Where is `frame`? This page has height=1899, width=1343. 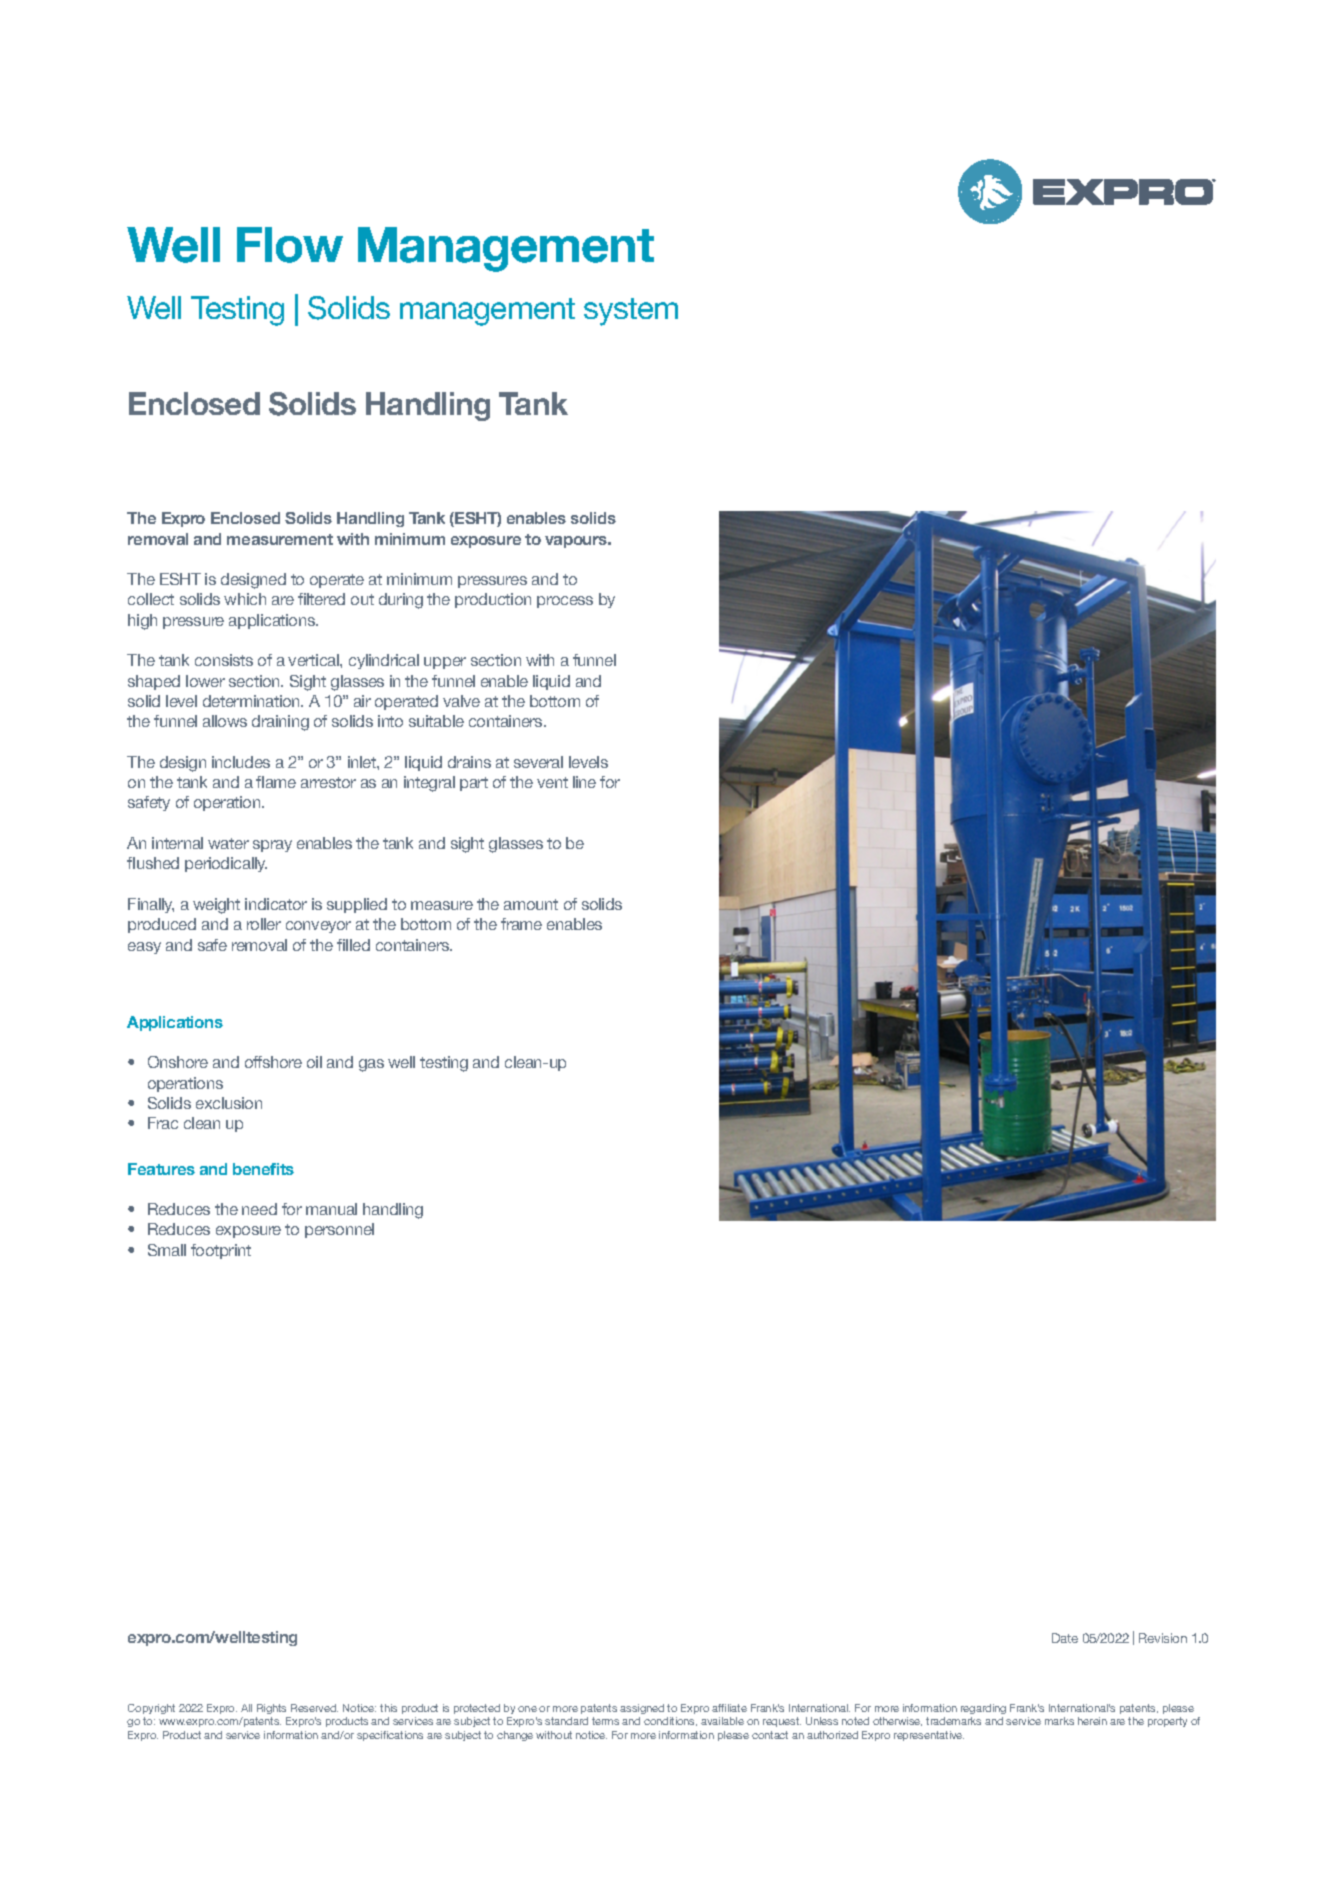
frame is located at coordinates (521, 924).
